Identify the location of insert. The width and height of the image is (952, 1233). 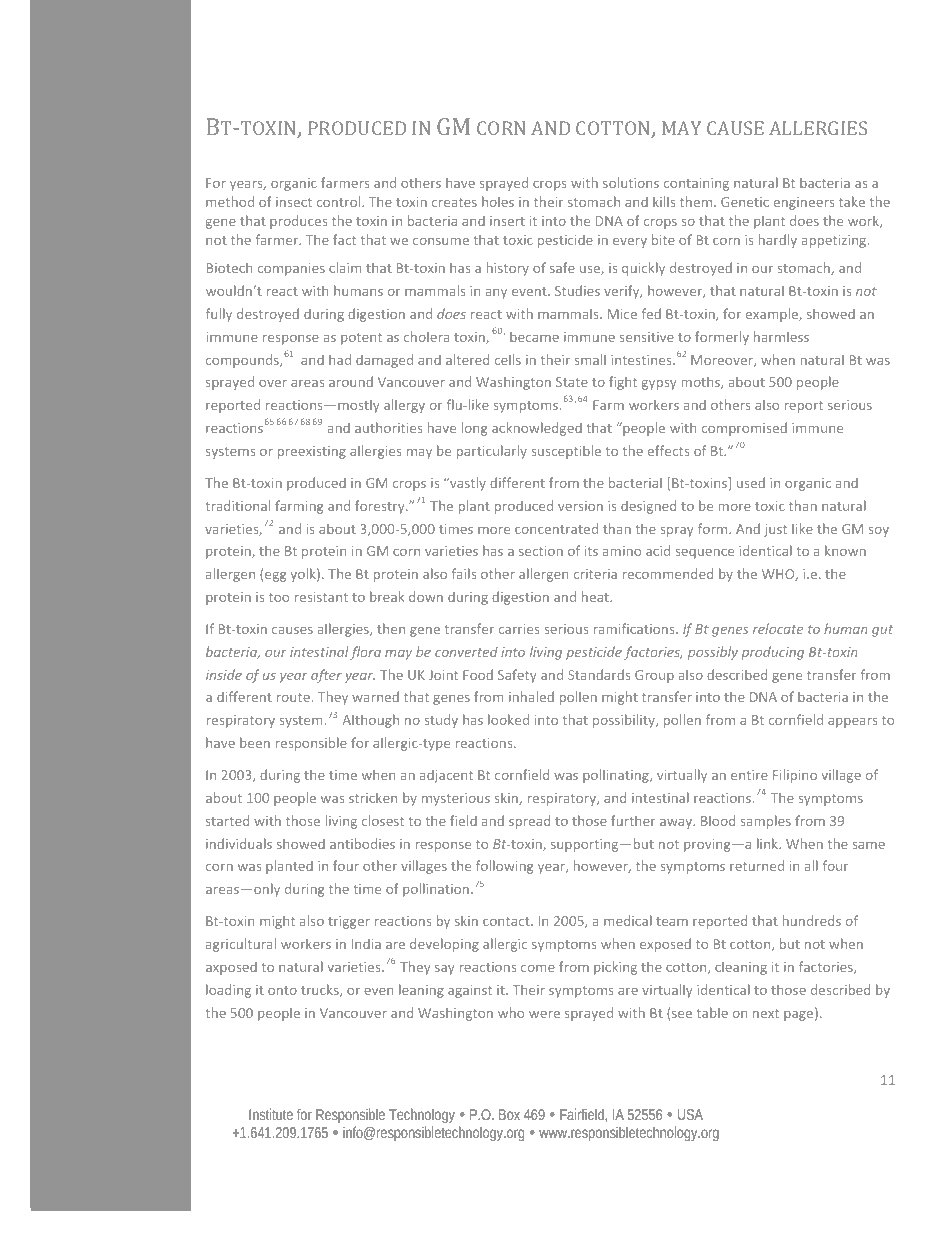
(507, 221).
